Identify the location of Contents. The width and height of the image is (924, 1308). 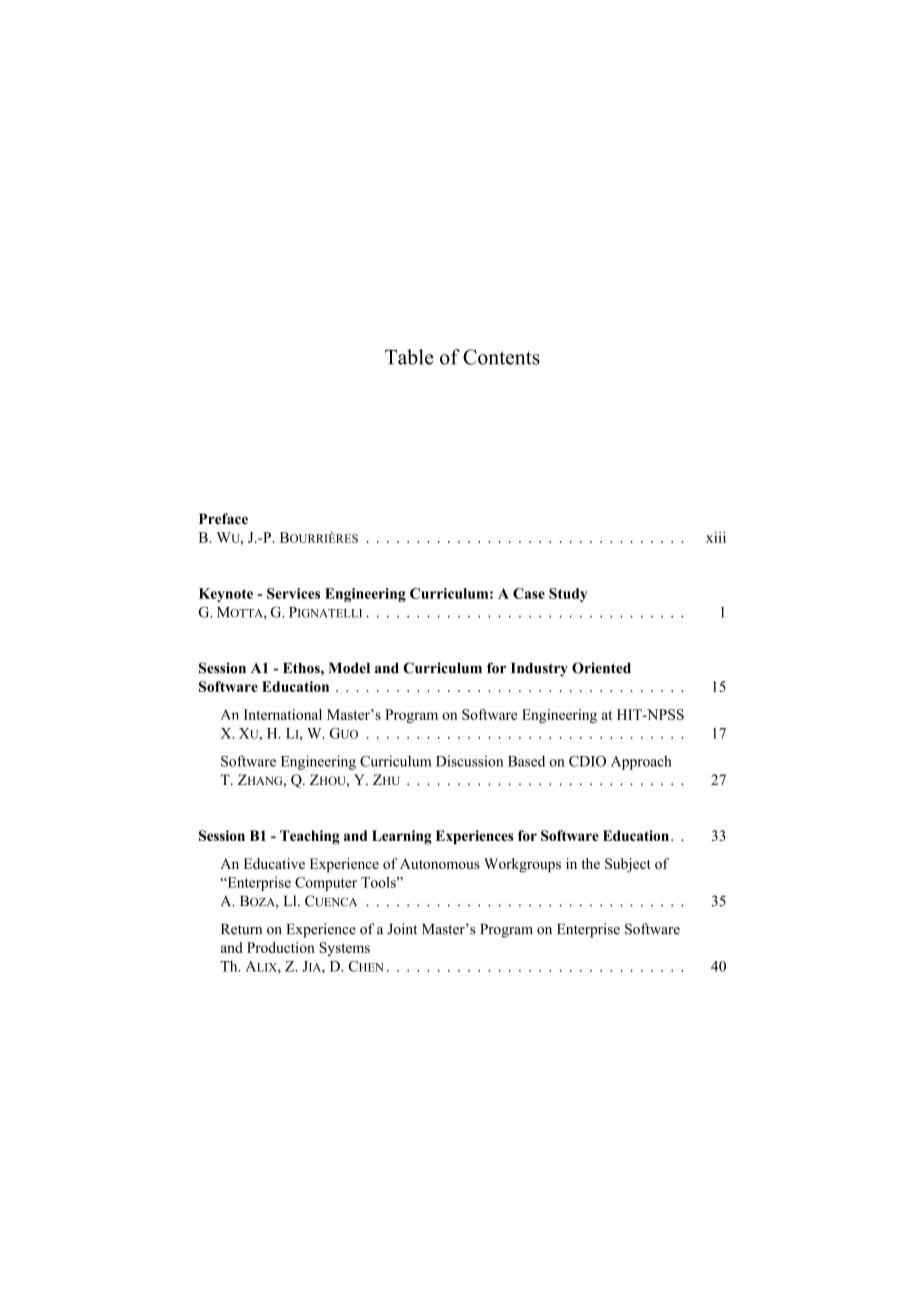
(501, 357).
